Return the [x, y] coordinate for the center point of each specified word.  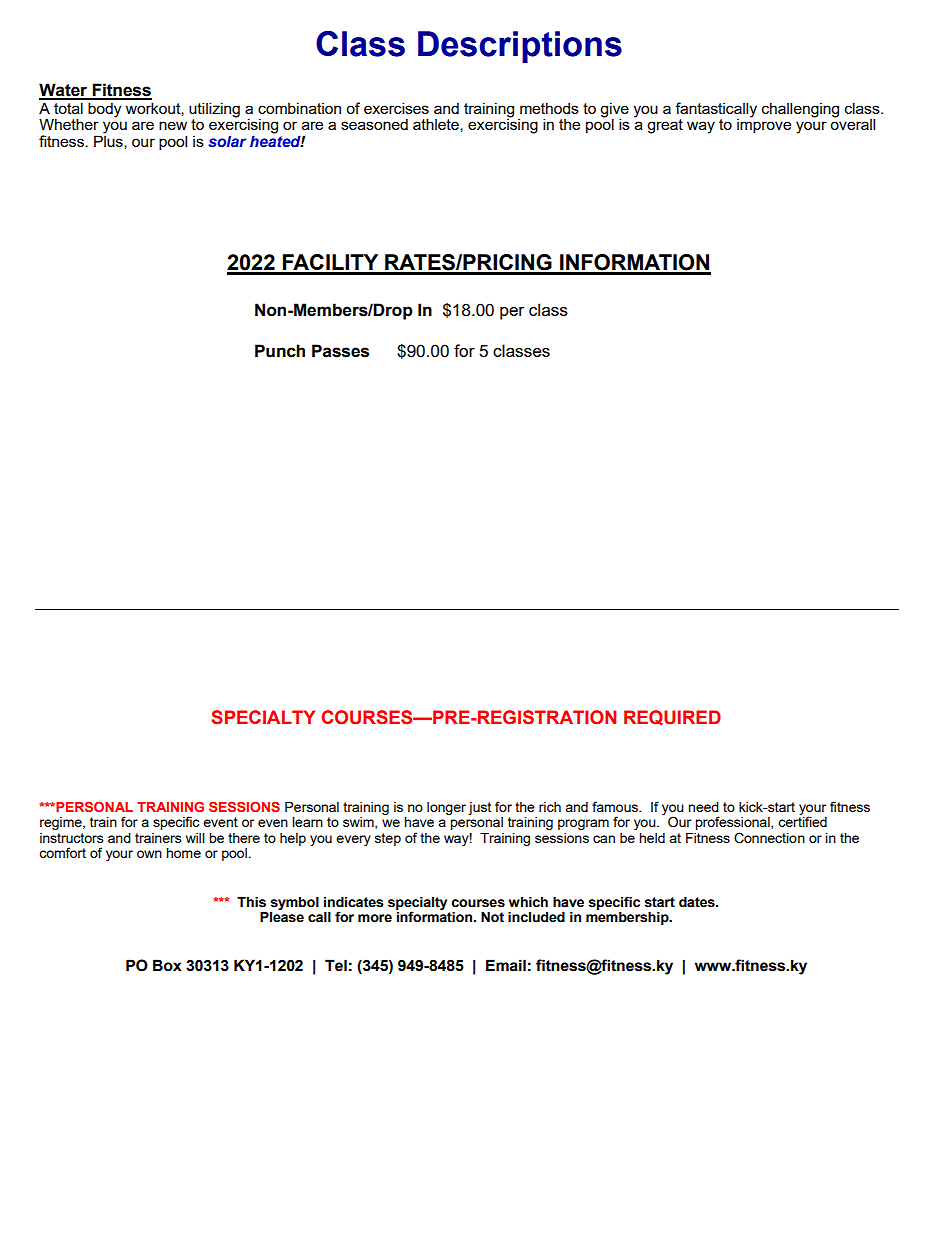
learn [307, 822]
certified [802, 821]
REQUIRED [672, 717]
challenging [800, 110]
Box [167, 965]
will [195, 838]
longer [446, 808]
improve [764, 125]
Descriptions [520, 47]
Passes [340, 351]
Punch [280, 351]
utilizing [214, 110]
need [703, 807]
